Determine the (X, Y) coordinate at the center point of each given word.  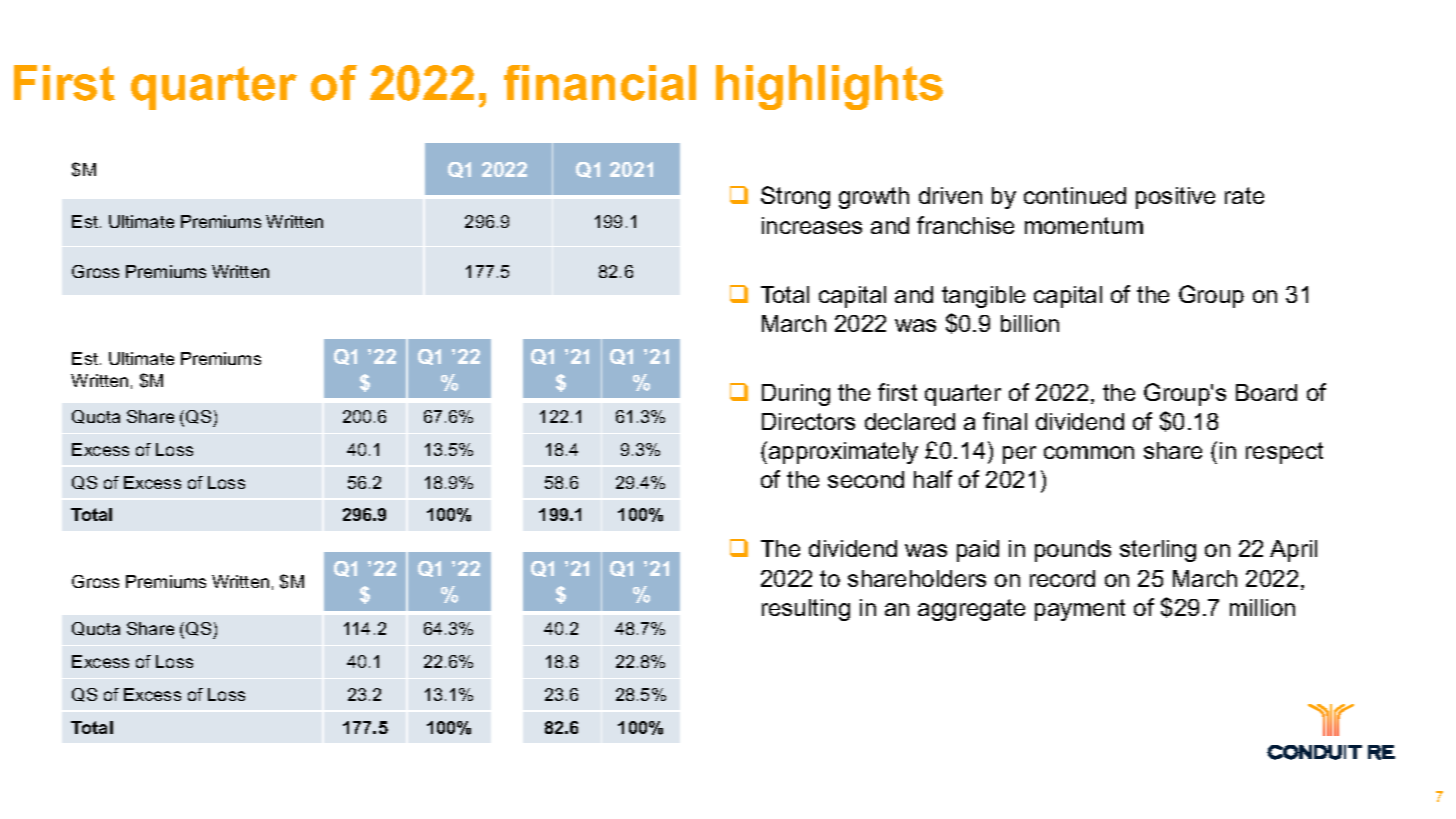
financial (600, 83)
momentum (1084, 225)
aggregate (971, 610)
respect (1284, 453)
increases (812, 225)
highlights (829, 87)
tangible (983, 297)
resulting (806, 610)
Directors (808, 421)
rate (1244, 195)
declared (910, 421)
